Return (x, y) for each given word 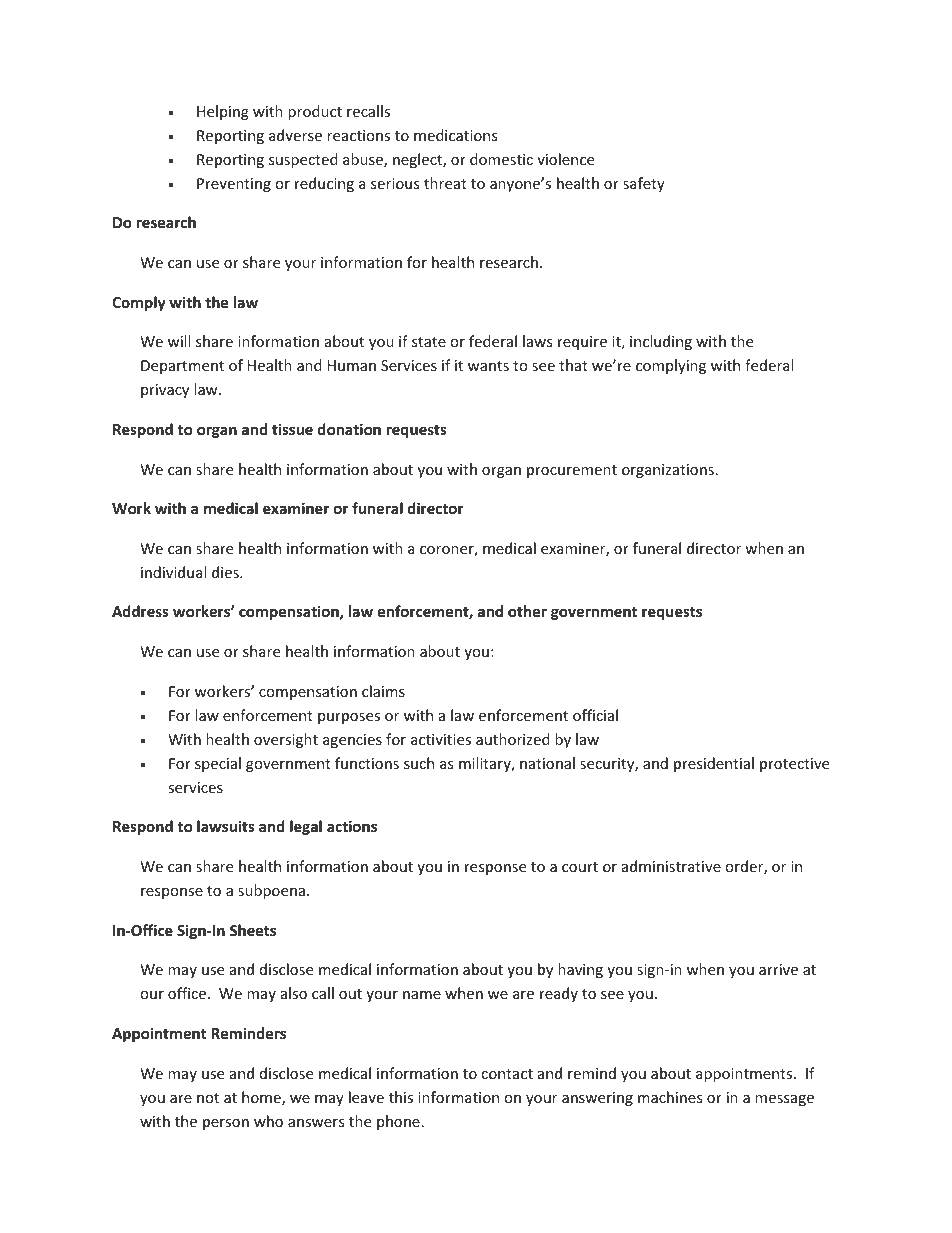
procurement (572, 471)
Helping (223, 112)
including (661, 342)
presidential (714, 764)
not (208, 1098)
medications (455, 135)
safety (644, 184)
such (419, 763)
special (218, 764)
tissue (292, 429)
